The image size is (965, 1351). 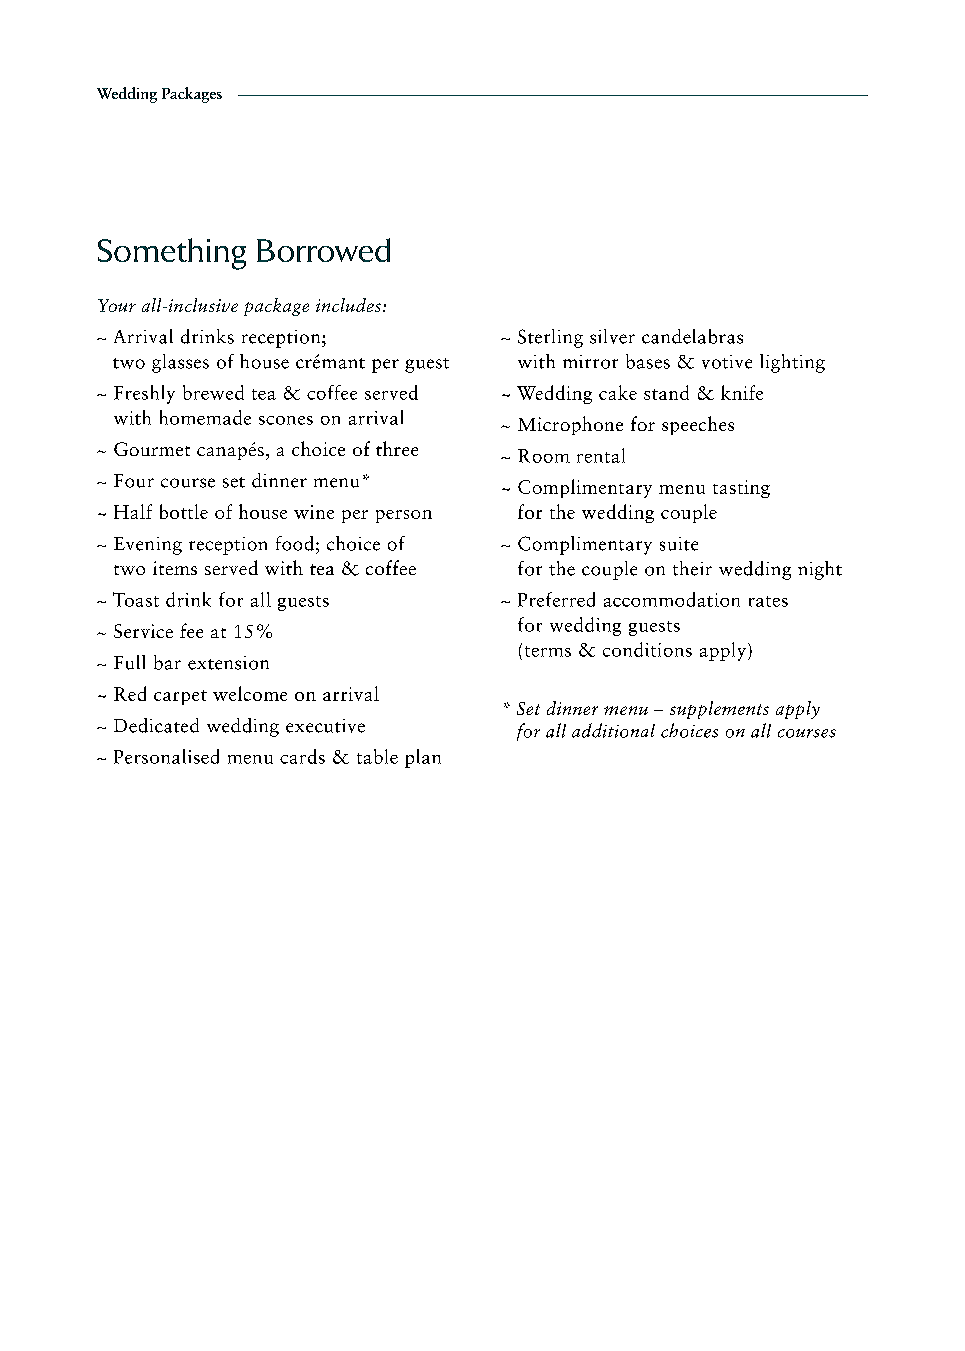 I want to click on Something, so click(x=172, y=254).
